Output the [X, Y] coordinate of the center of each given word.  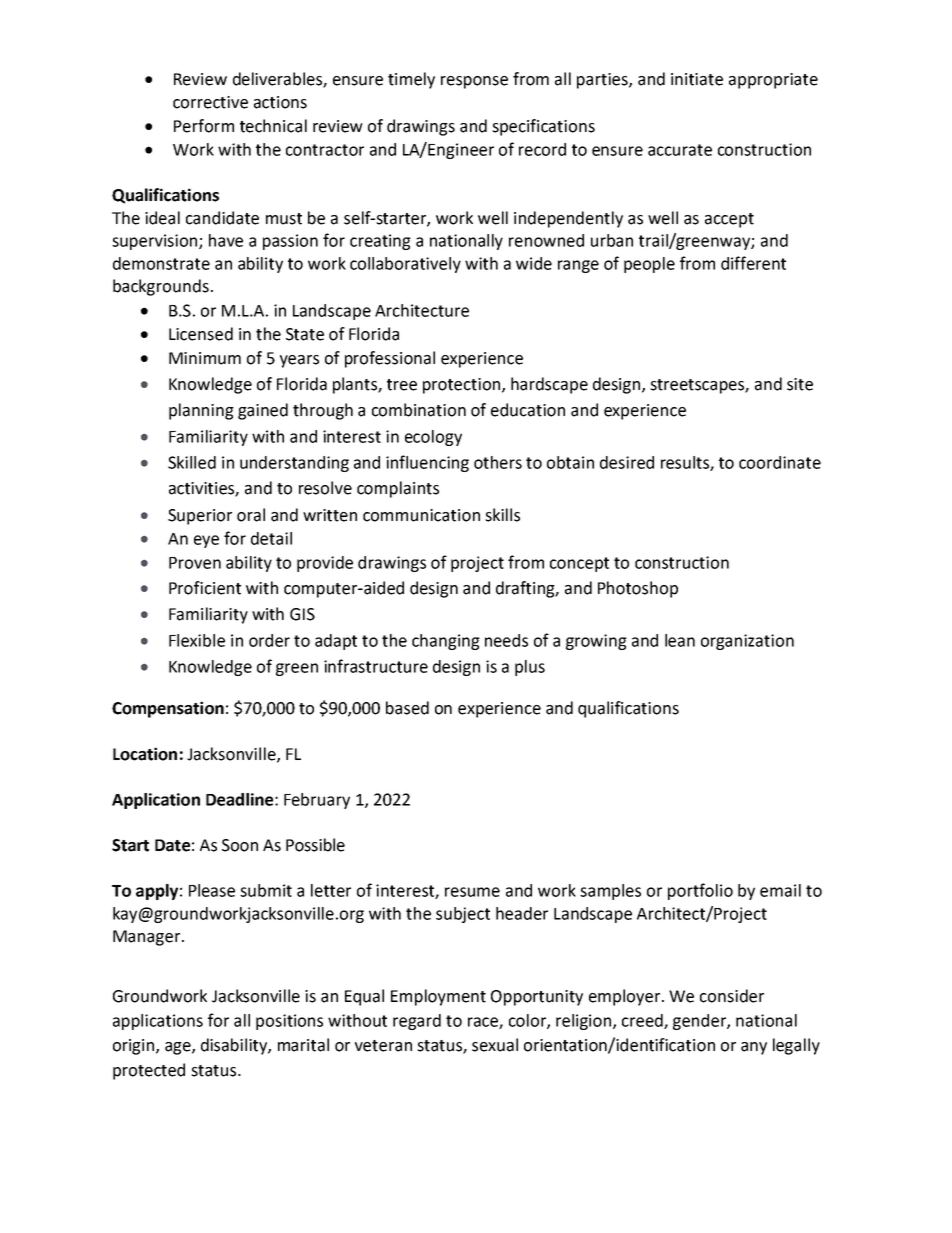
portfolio [700, 891]
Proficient [205, 588]
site [800, 384]
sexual [495, 1045]
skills [502, 515]
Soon [240, 845]
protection [461, 386]
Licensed [201, 334]
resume [472, 892]
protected [149, 1071]
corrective [210, 102]
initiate [697, 79]
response [474, 82]
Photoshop [638, 589]
